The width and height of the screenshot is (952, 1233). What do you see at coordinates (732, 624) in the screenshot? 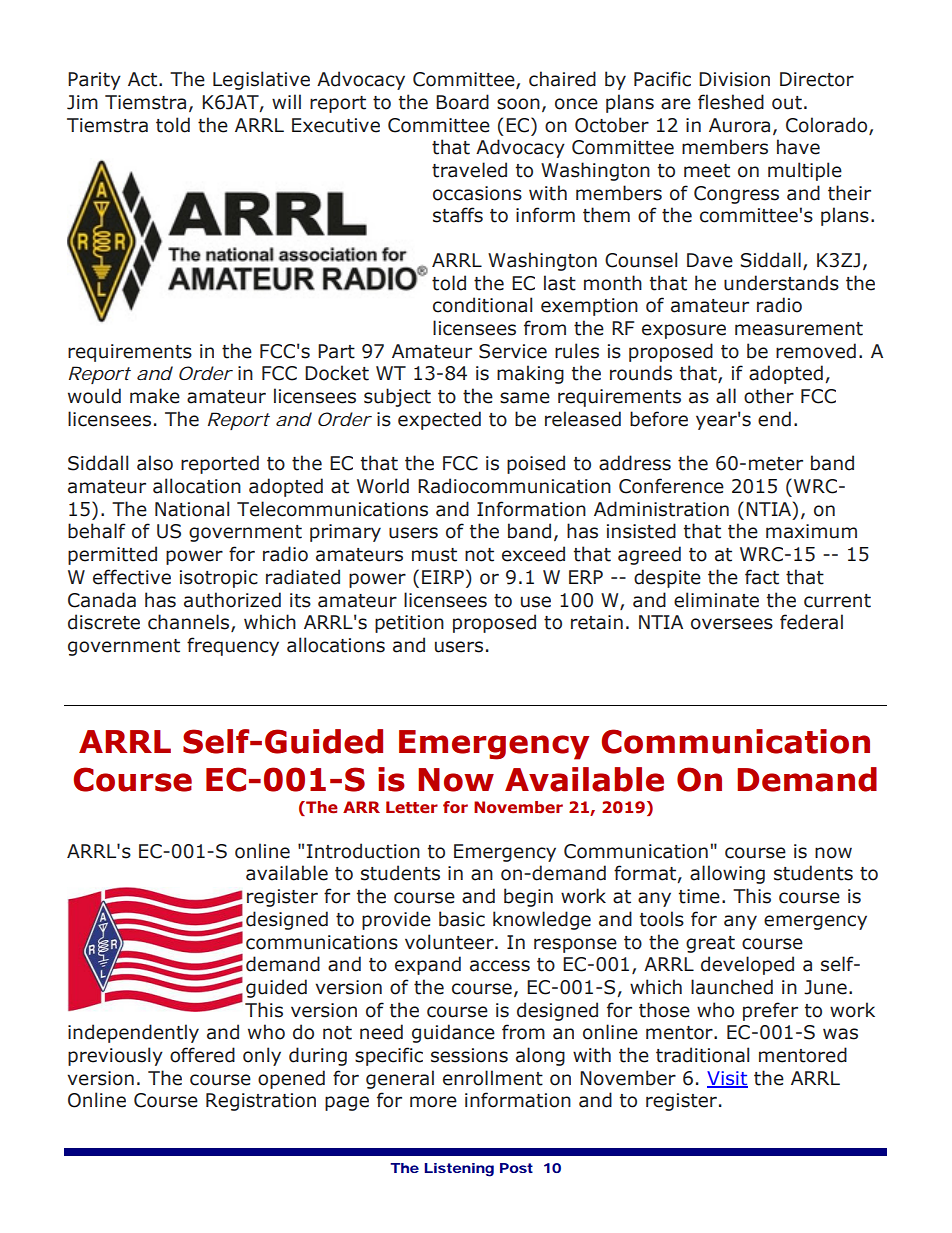
I see `oversees` at bounding box center [732, 624].
